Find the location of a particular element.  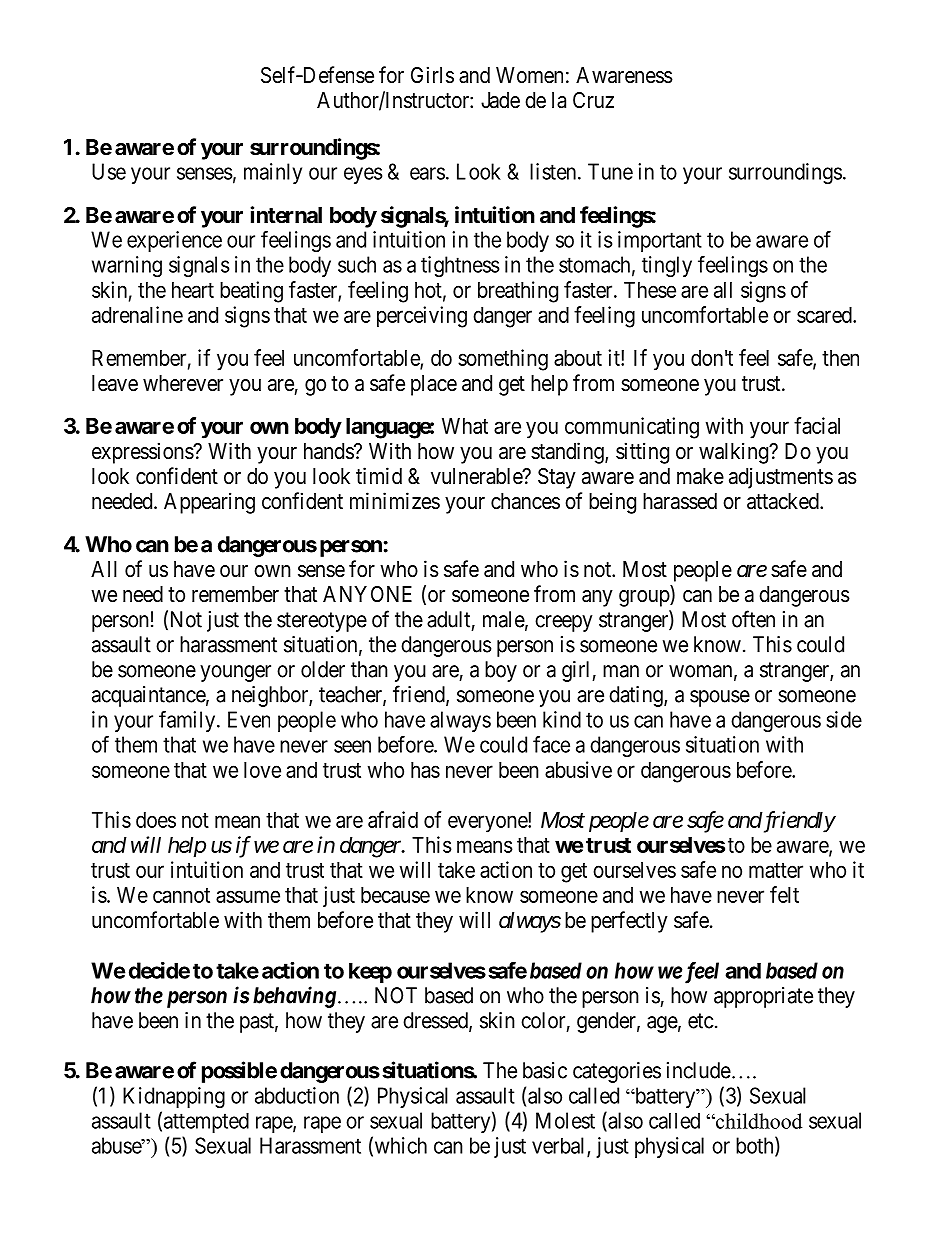

mainly is located at coordinates (273, 173).
